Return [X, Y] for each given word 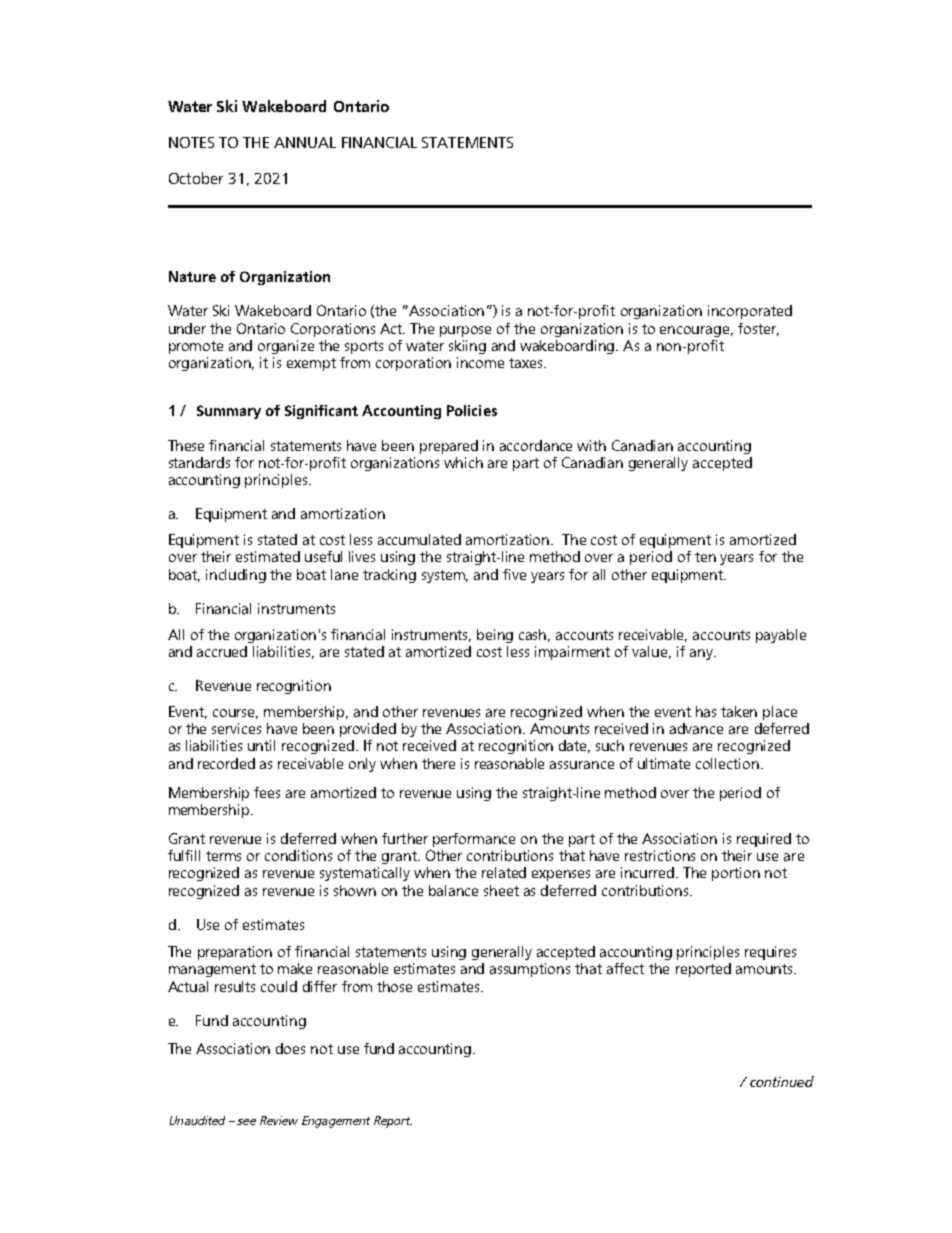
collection [727, 763]
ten [705, 557]
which [463, 462]
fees [267, 792]
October [196, 178]
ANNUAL [305, 142]
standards [199, 462]
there [438, 763]
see [246, 1122]
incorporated [750, 312]
